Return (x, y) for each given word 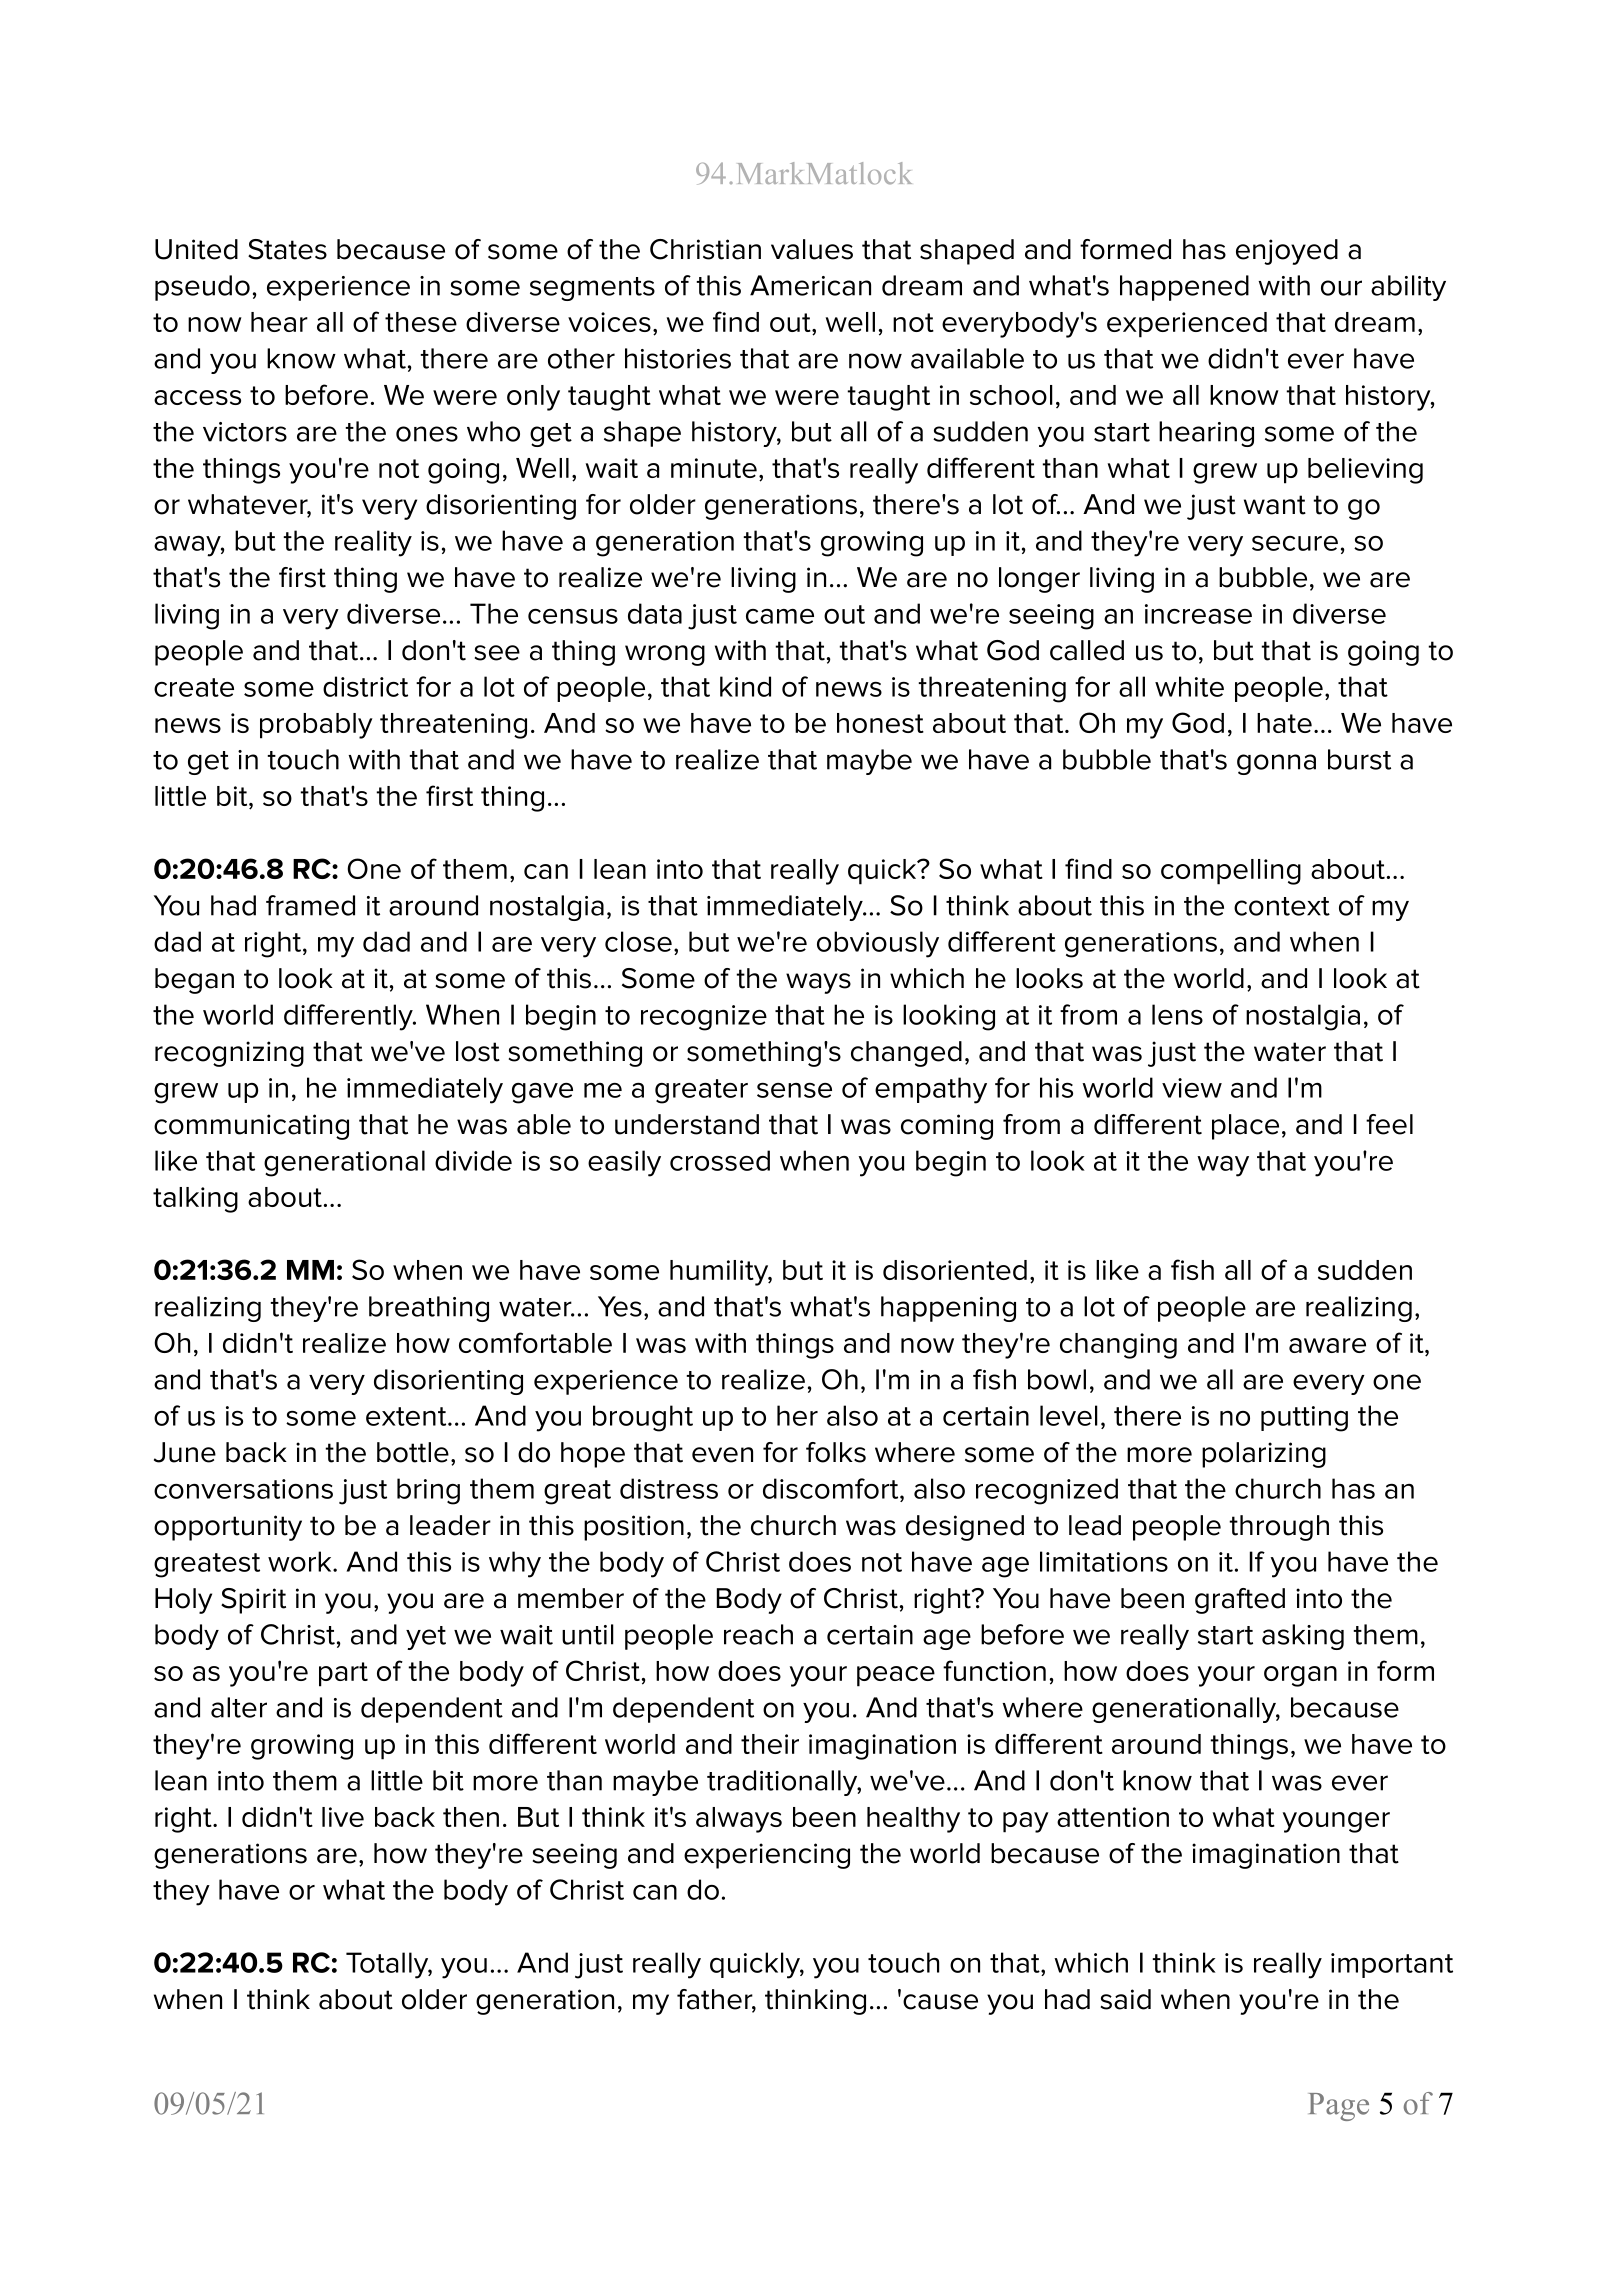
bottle (413, 1452)
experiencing (767, 1856)
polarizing (1264, 1455)
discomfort (832, 1488)
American (810, 285)
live (343, 1817)
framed (310, 905)
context (1282, 906)
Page (1338, 2107)
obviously (878, 944)
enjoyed (1287, 252)
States (287, 249)
